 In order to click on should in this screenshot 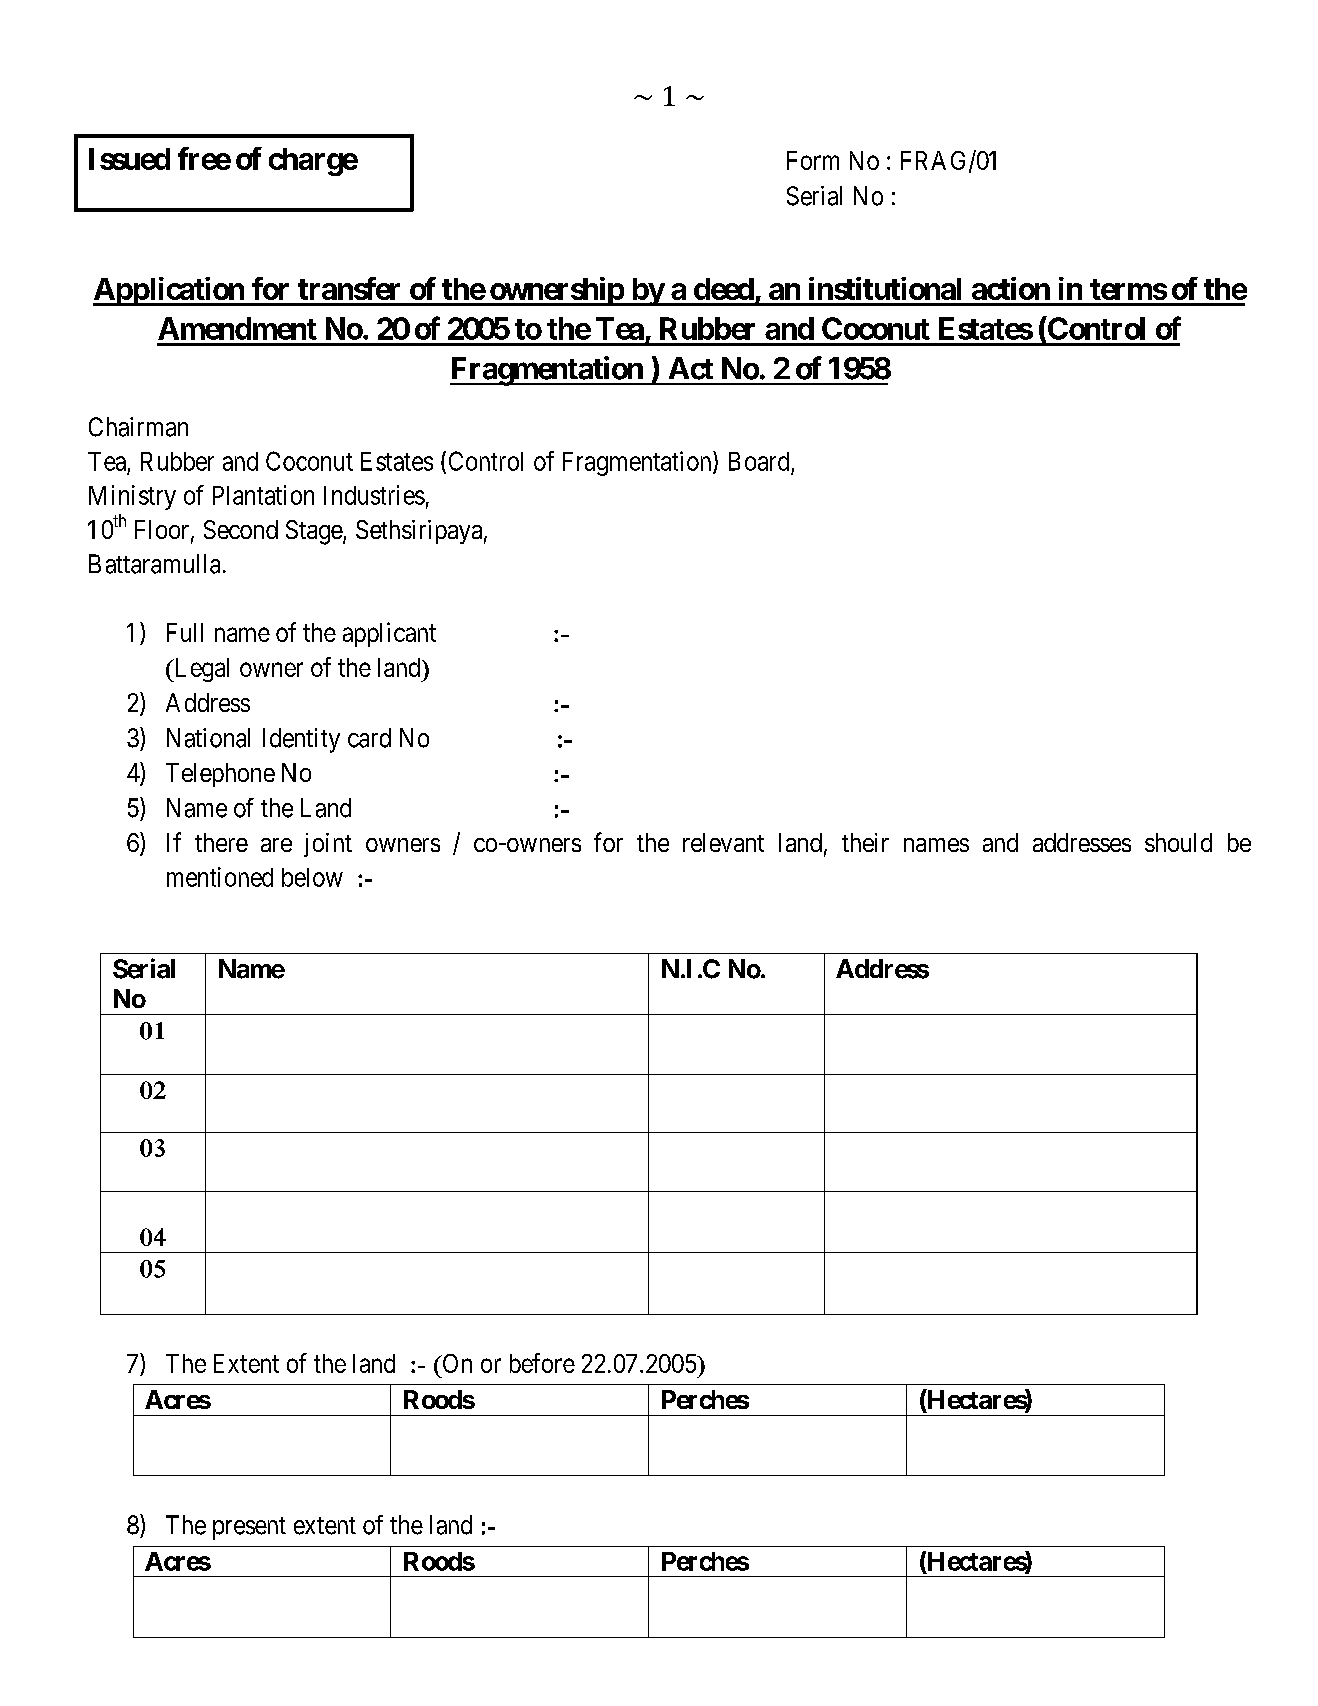, I will do `click(1178, 842)`.
